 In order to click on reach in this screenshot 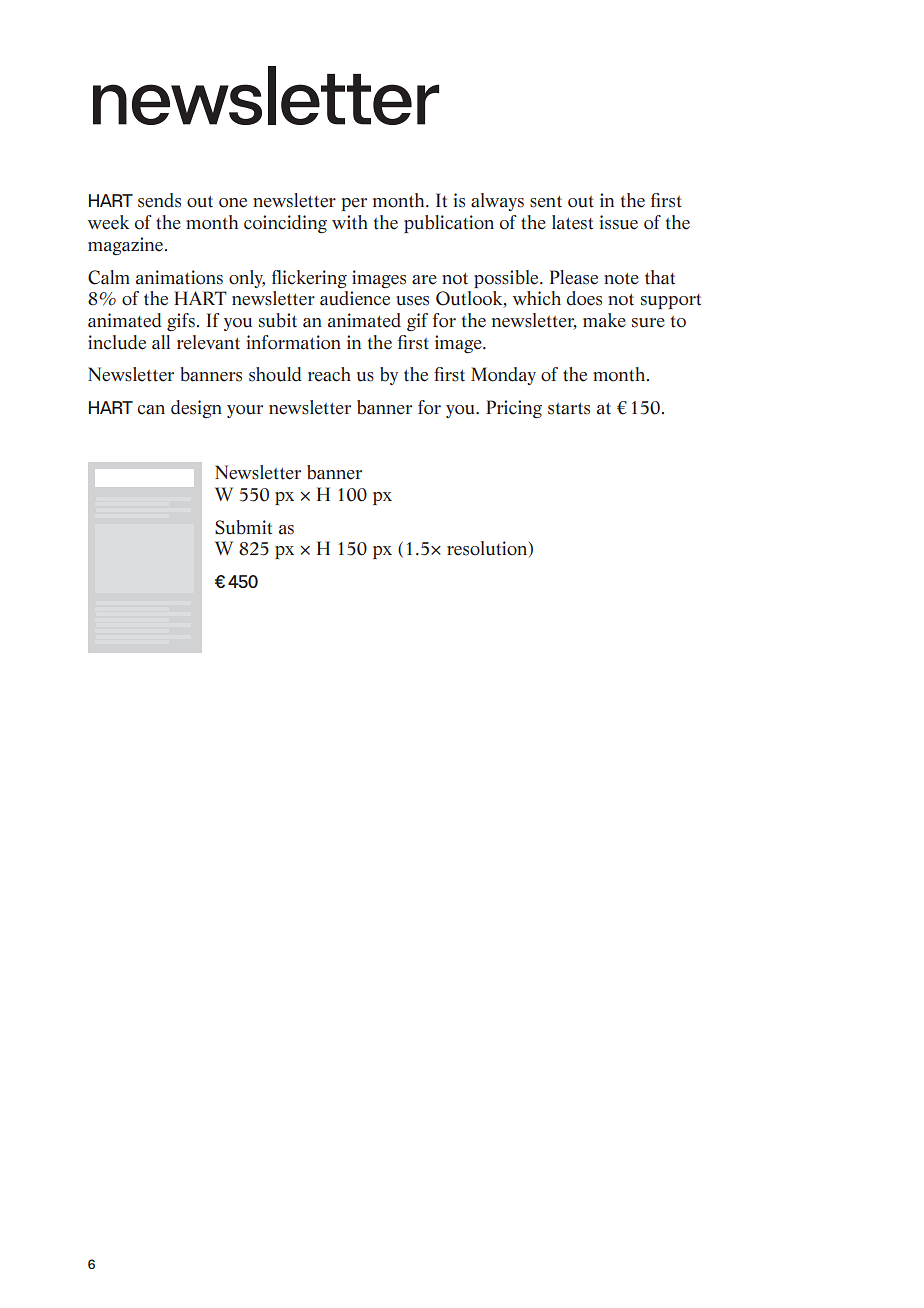, I will do `click(329, 374)`.
